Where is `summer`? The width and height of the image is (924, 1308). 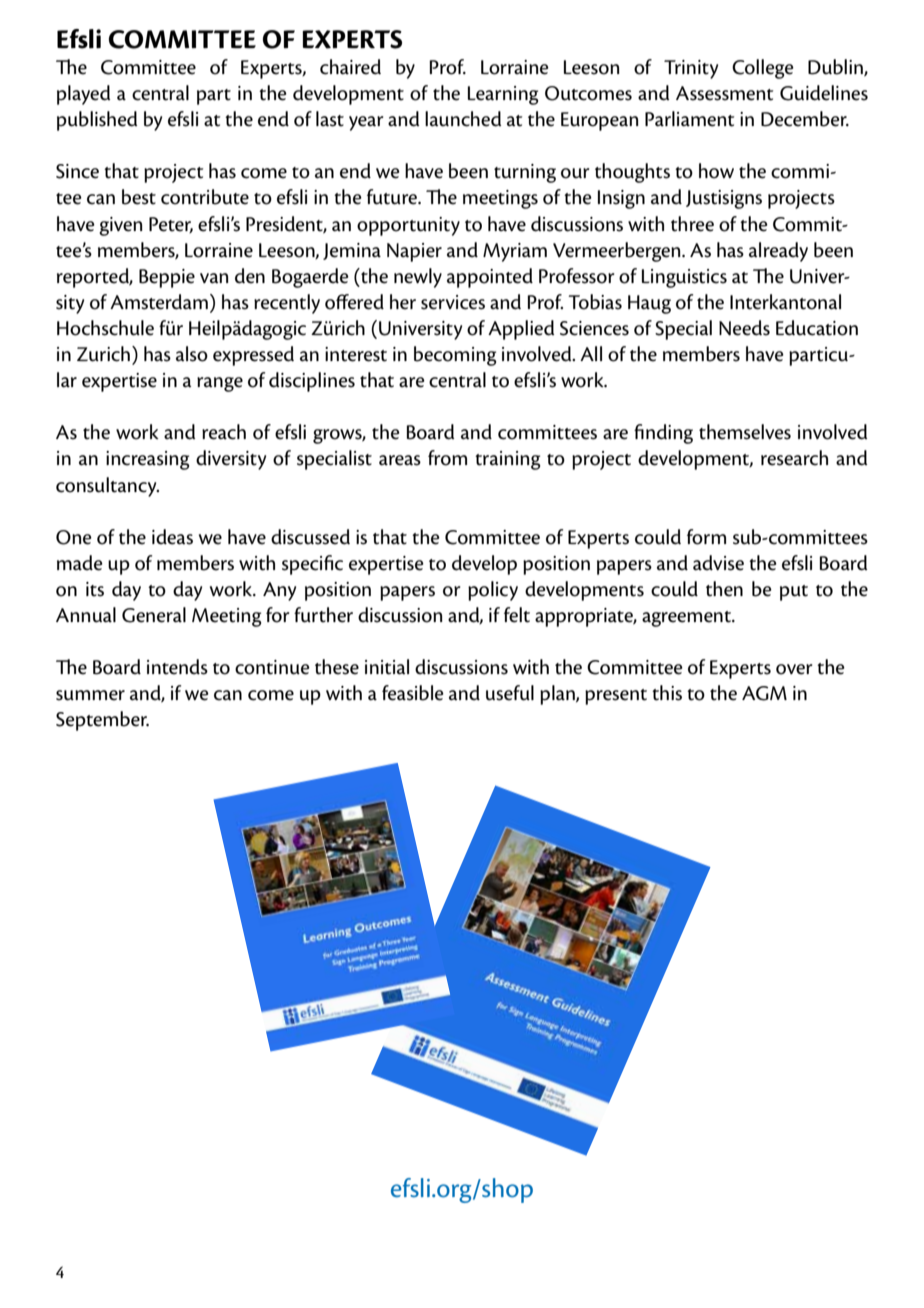
summer is located at coordinates (90, 695).
